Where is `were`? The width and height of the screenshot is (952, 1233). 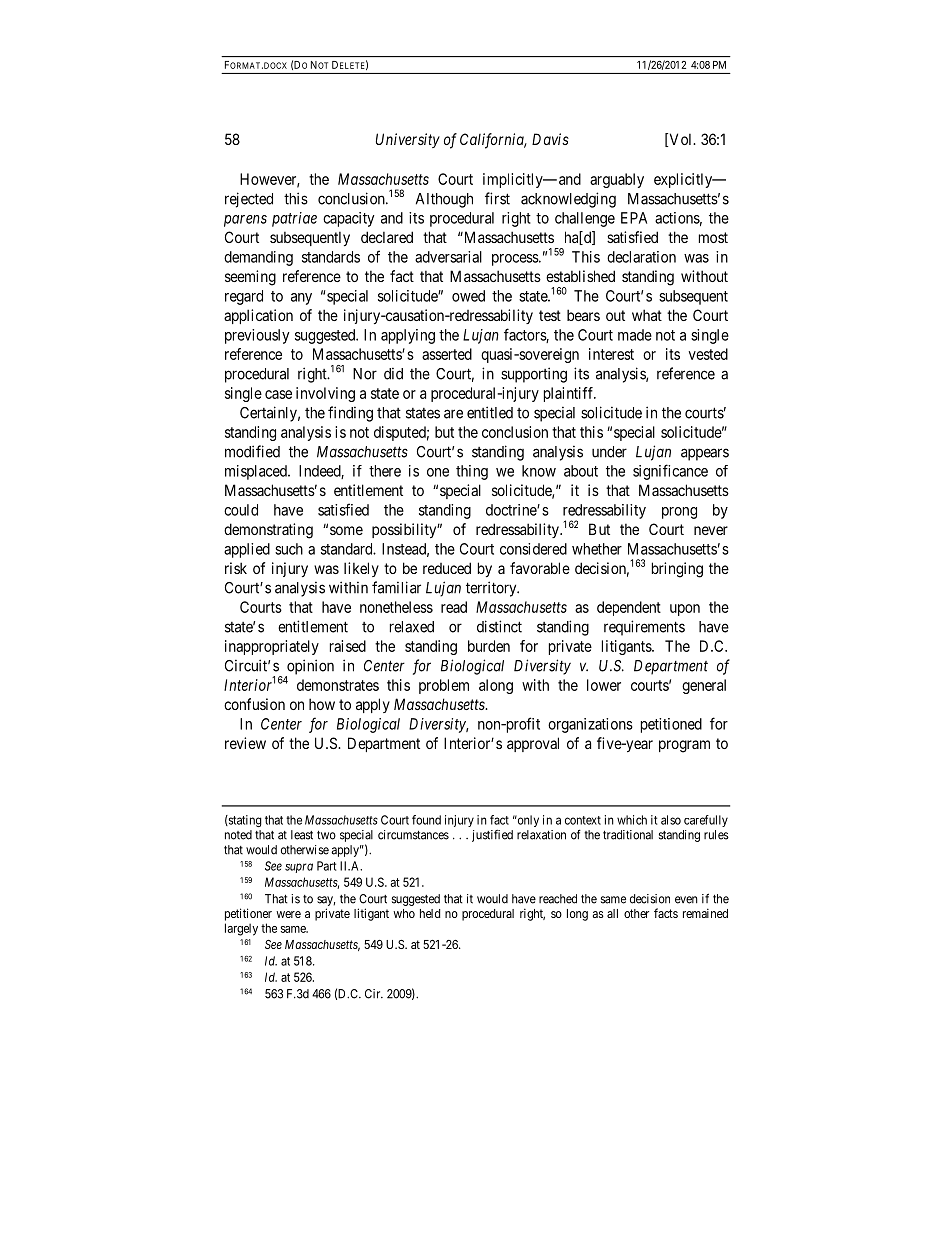
were is located at coordinates (288, 914).
